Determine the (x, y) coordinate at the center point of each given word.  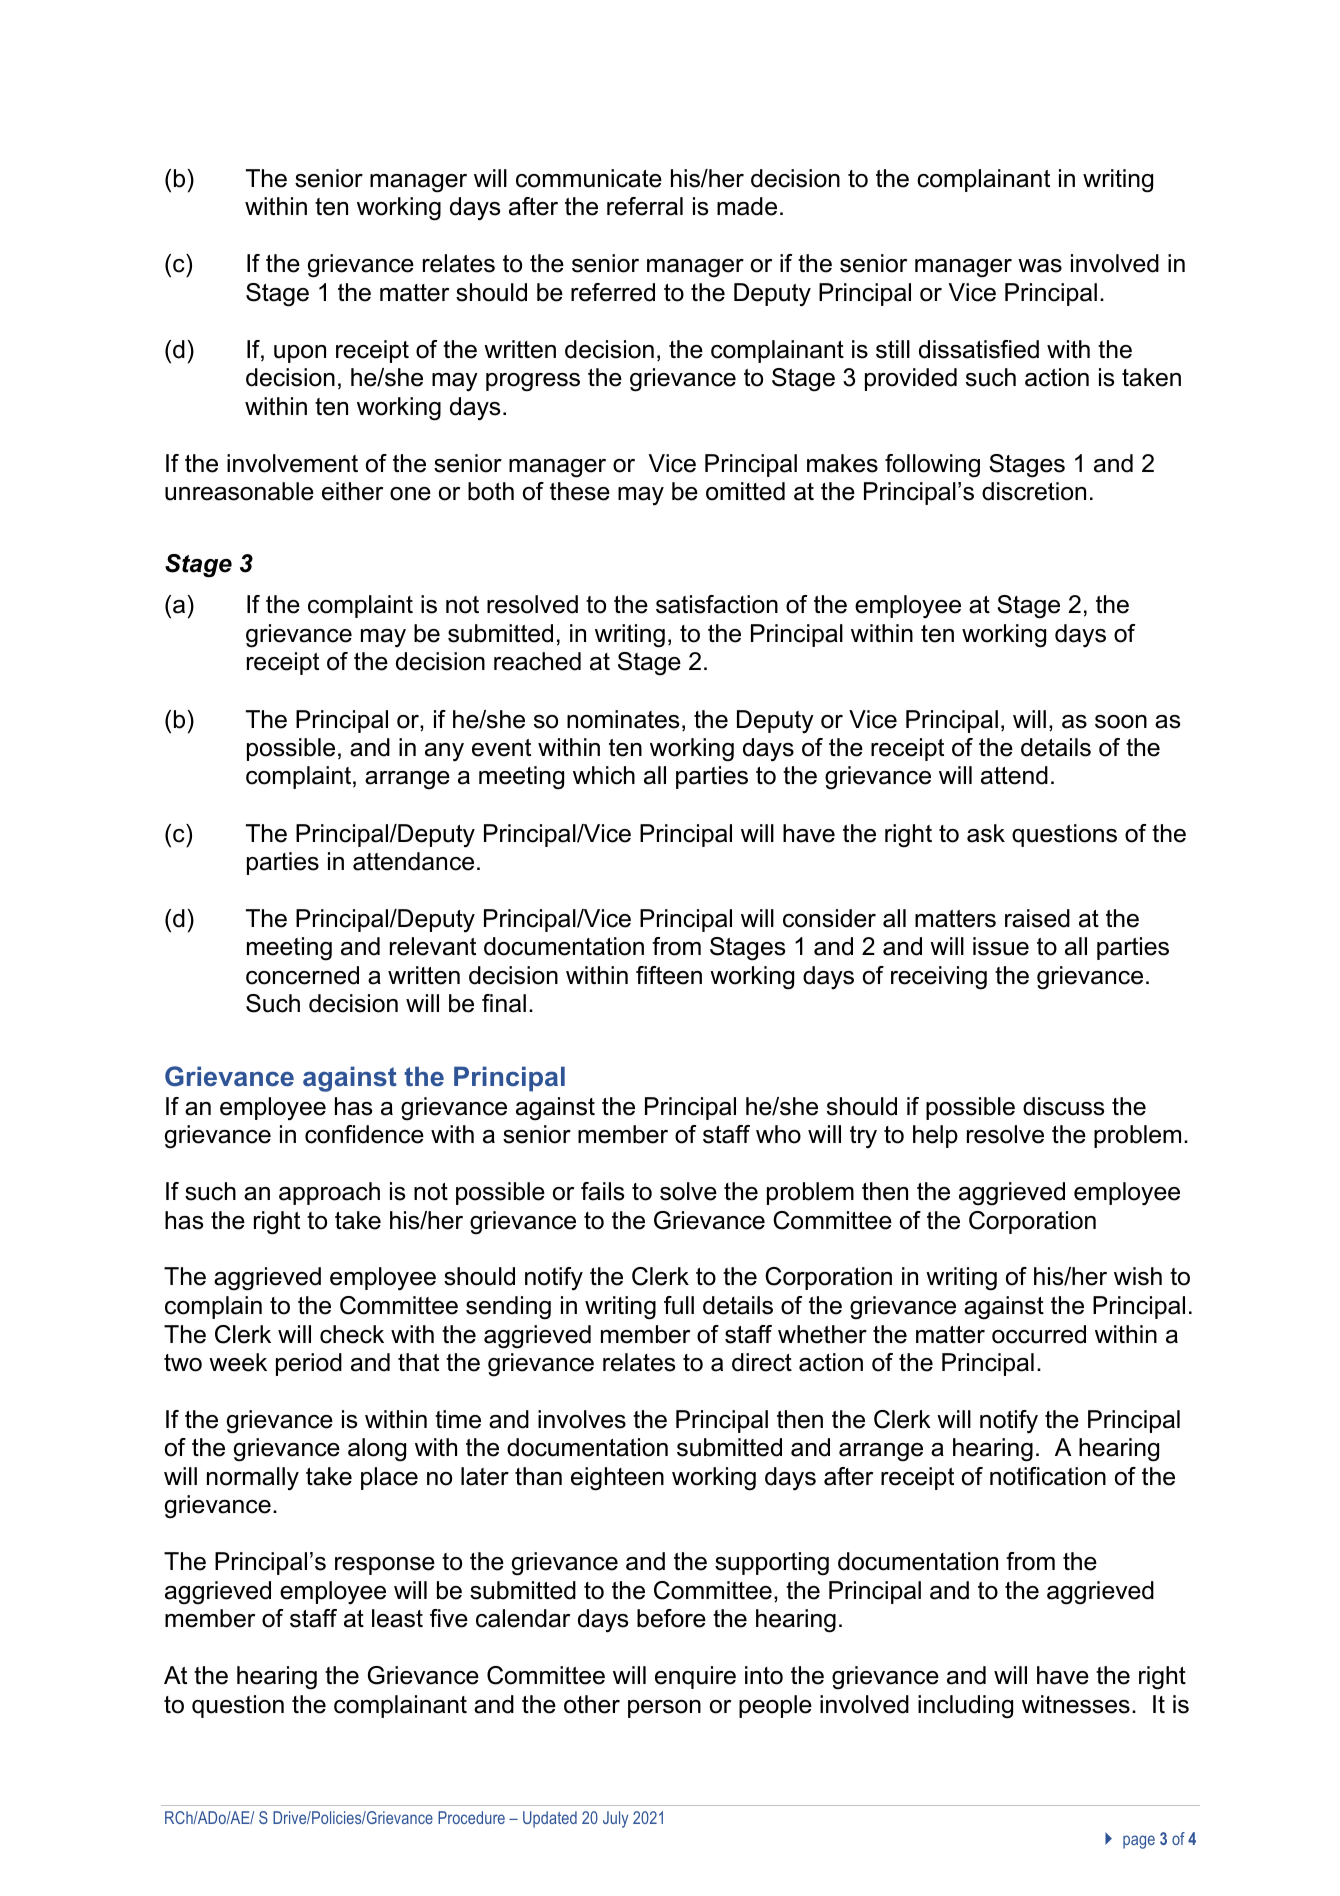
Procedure (471, 1817)
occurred (1039, 1334)
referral (645, 206)
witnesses (1076, 1704)
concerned (302, 975)
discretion (1034, 491)
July (615, 1819)
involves (582, 1419)
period (309, 1364)
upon (300, 354)
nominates (623, 719)
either (352, 491)
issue (1001, 946)
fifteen (669, 975)
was (1040, 266)
